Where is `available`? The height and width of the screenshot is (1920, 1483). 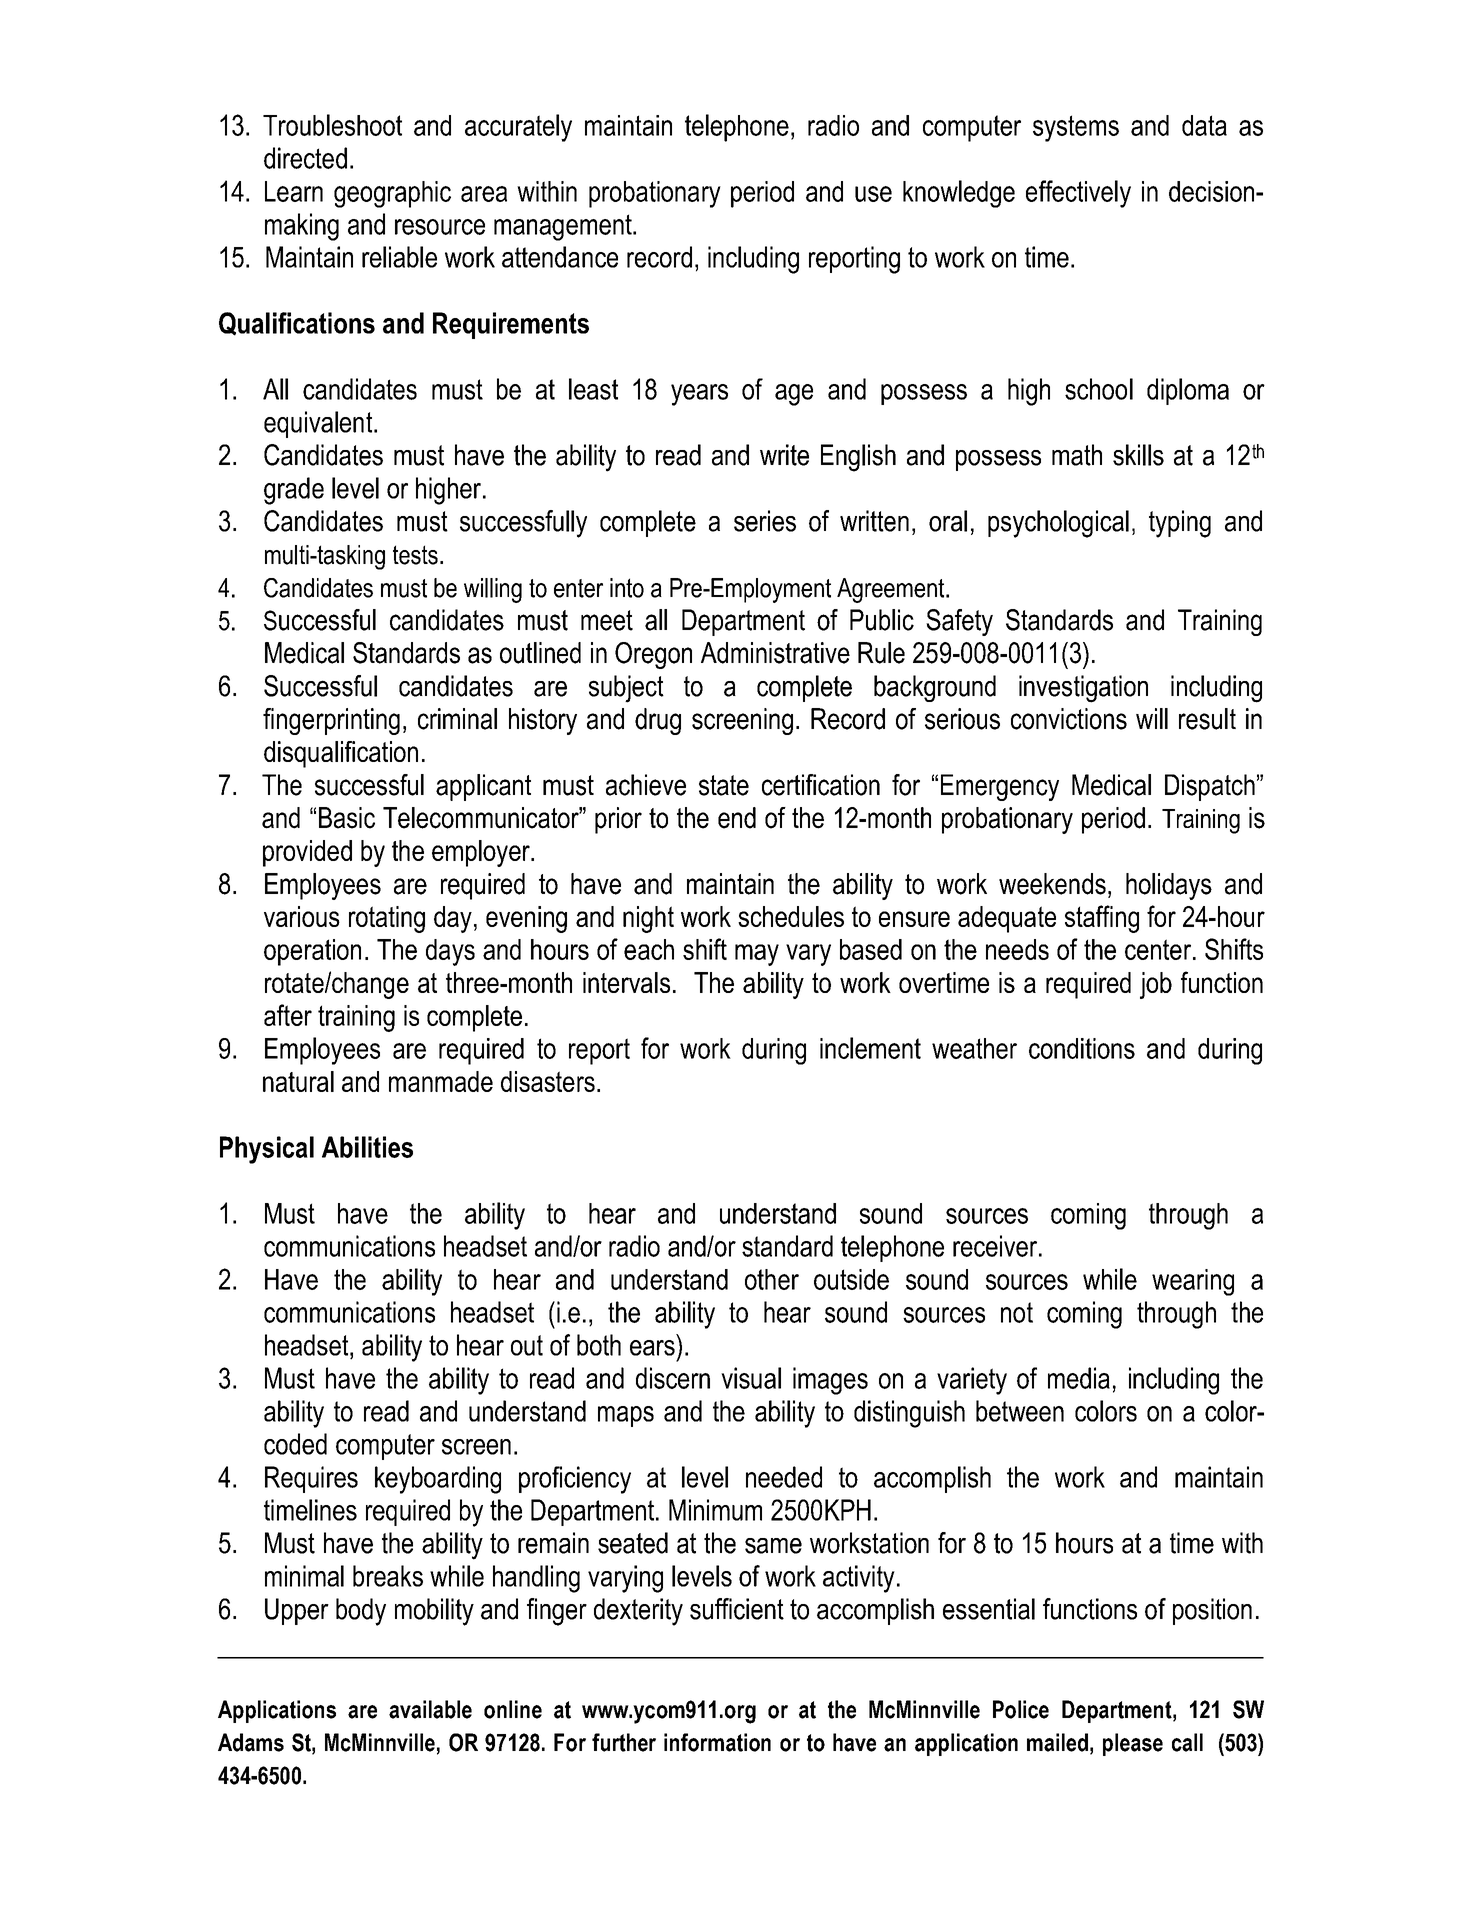
available is located at coordinates (430, 1709).
